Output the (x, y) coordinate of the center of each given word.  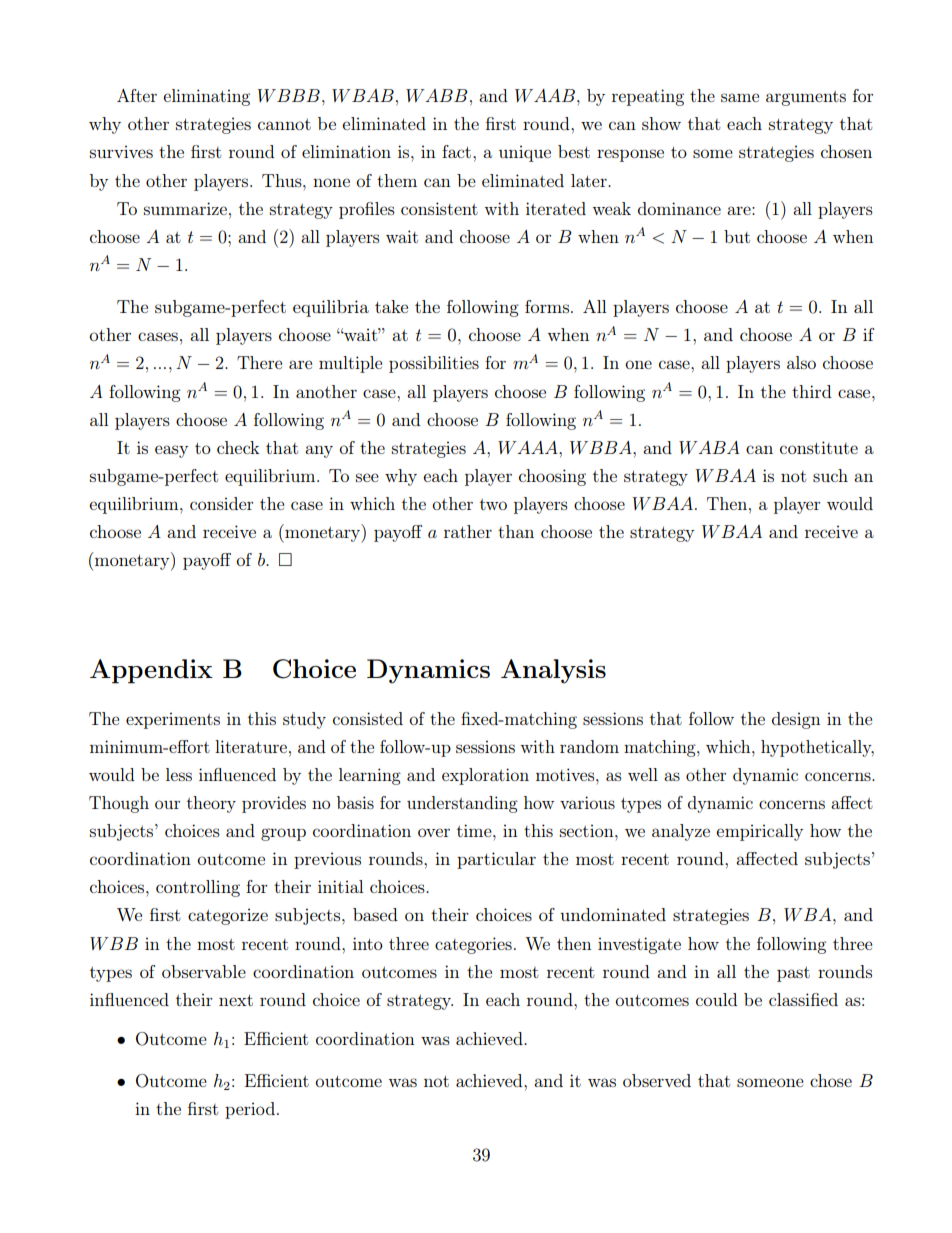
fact (458, 151)
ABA (719, 447)
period (251, 1110)
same (740, 97)
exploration (485, 776)
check (238, 447)
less (179, 774)
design (796, 720)
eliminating (206, 97)
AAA (538, 447)
